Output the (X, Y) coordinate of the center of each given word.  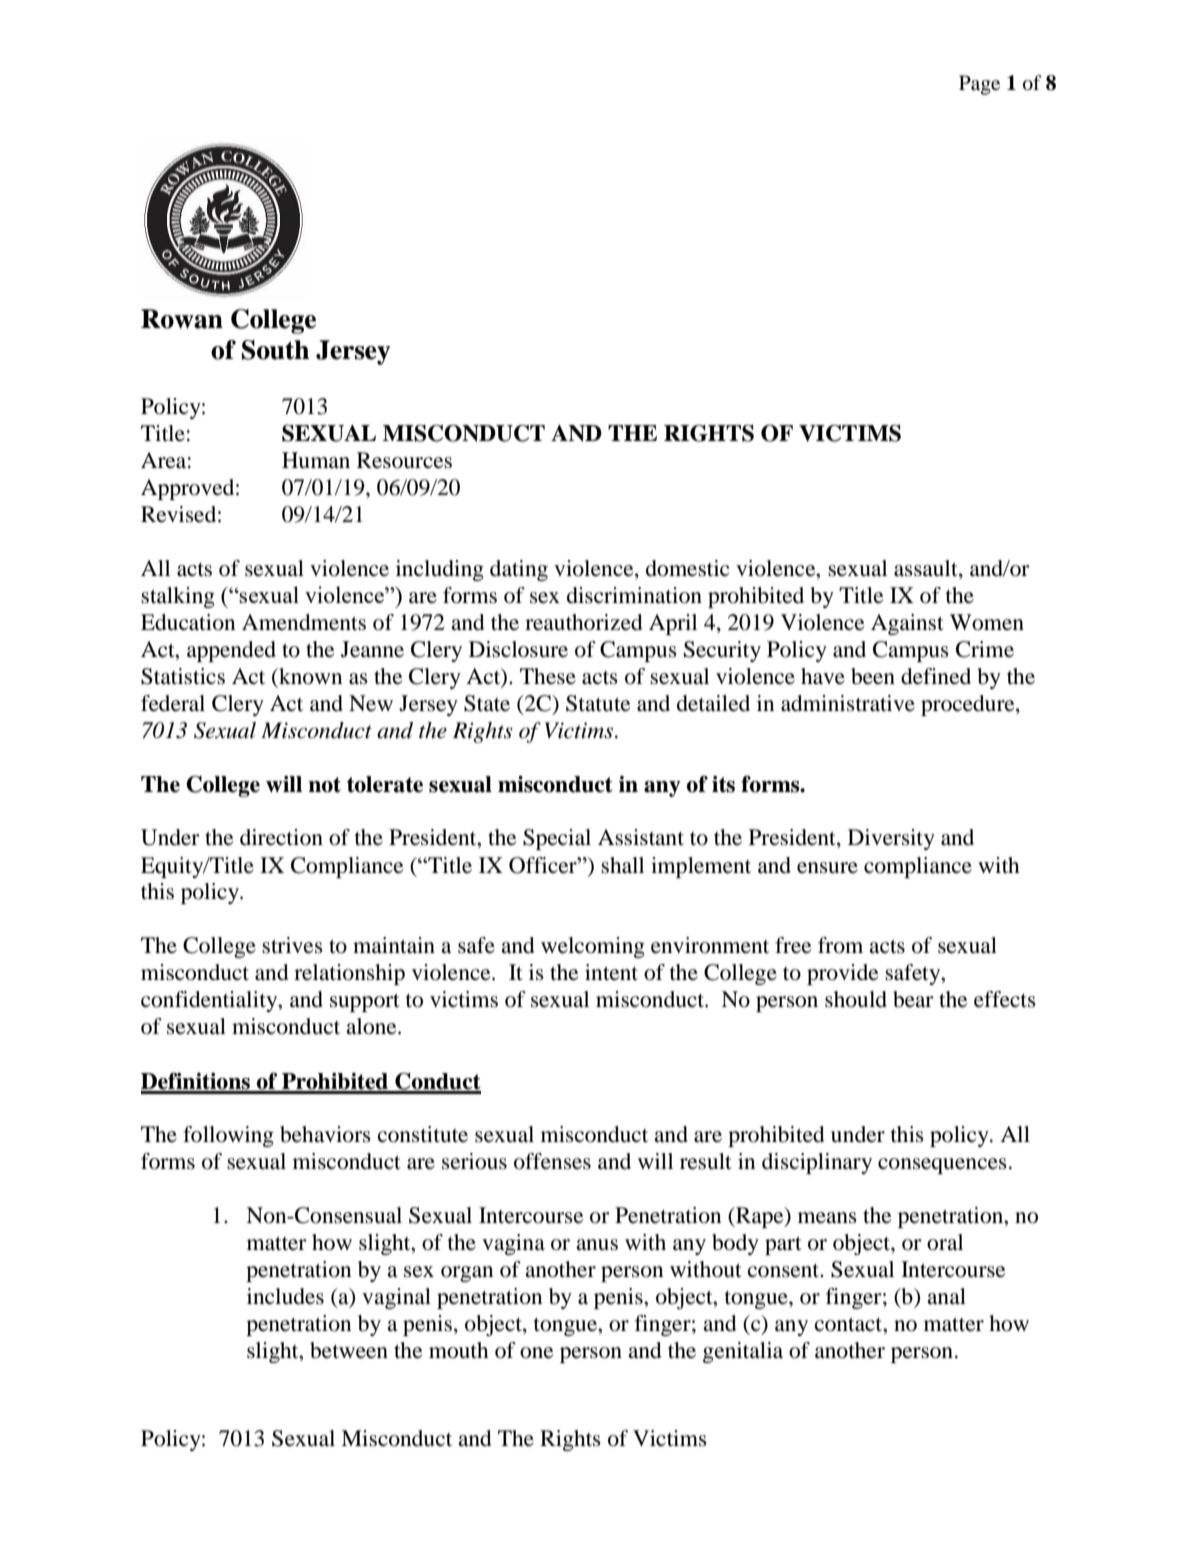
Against (907, 624)
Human (316, 460)
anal (946, 1296)
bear (913, 999)
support (365, 1002)
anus (597, 1245)
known (309, 676)
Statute (598, 703)
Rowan (182, 319)
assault (927, 568)
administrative (848, 703)
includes (285, 1296)
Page (979, 85)
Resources (404, 460)
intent (611, 972)
